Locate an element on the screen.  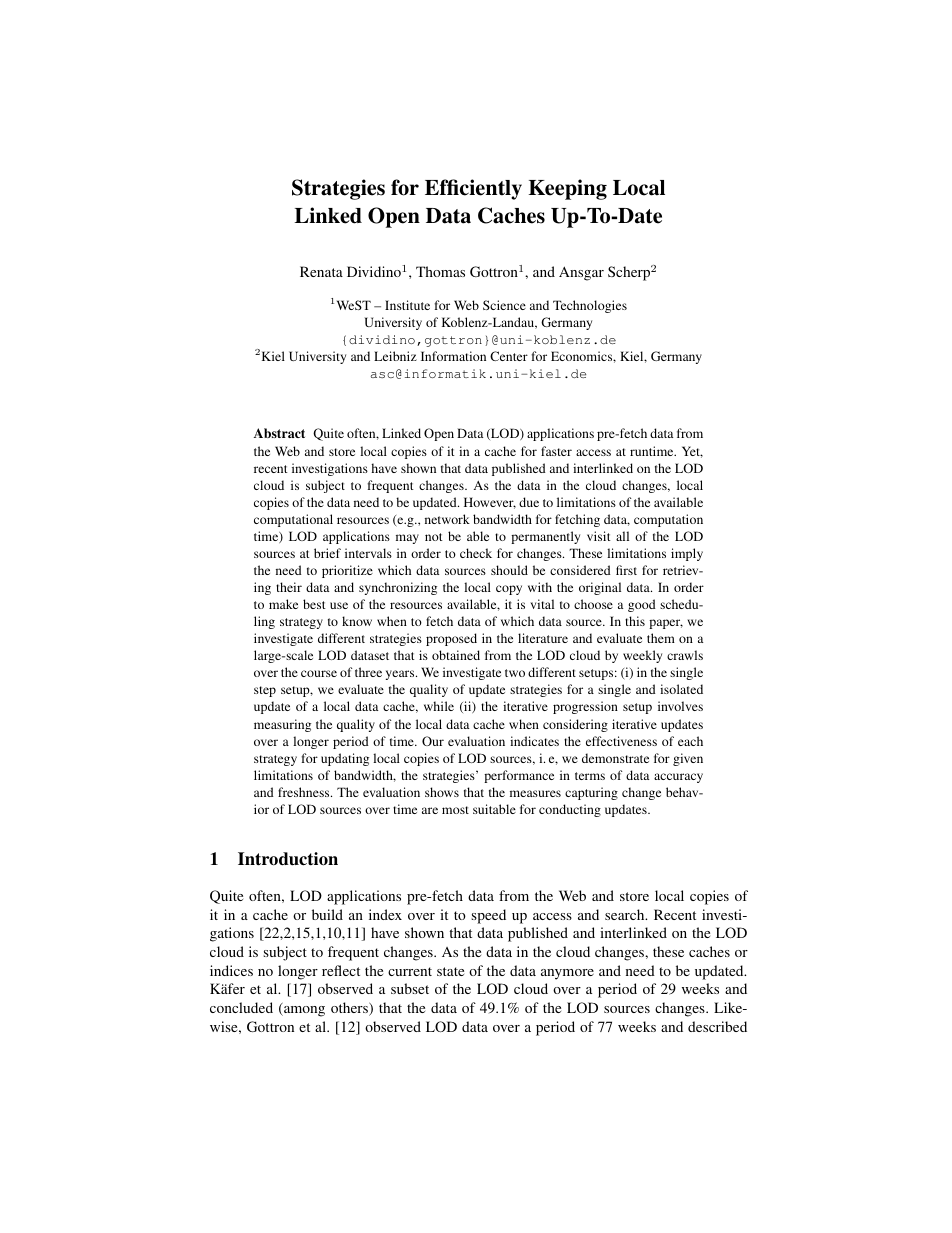
Renata is located at coordinates (321, 271).
